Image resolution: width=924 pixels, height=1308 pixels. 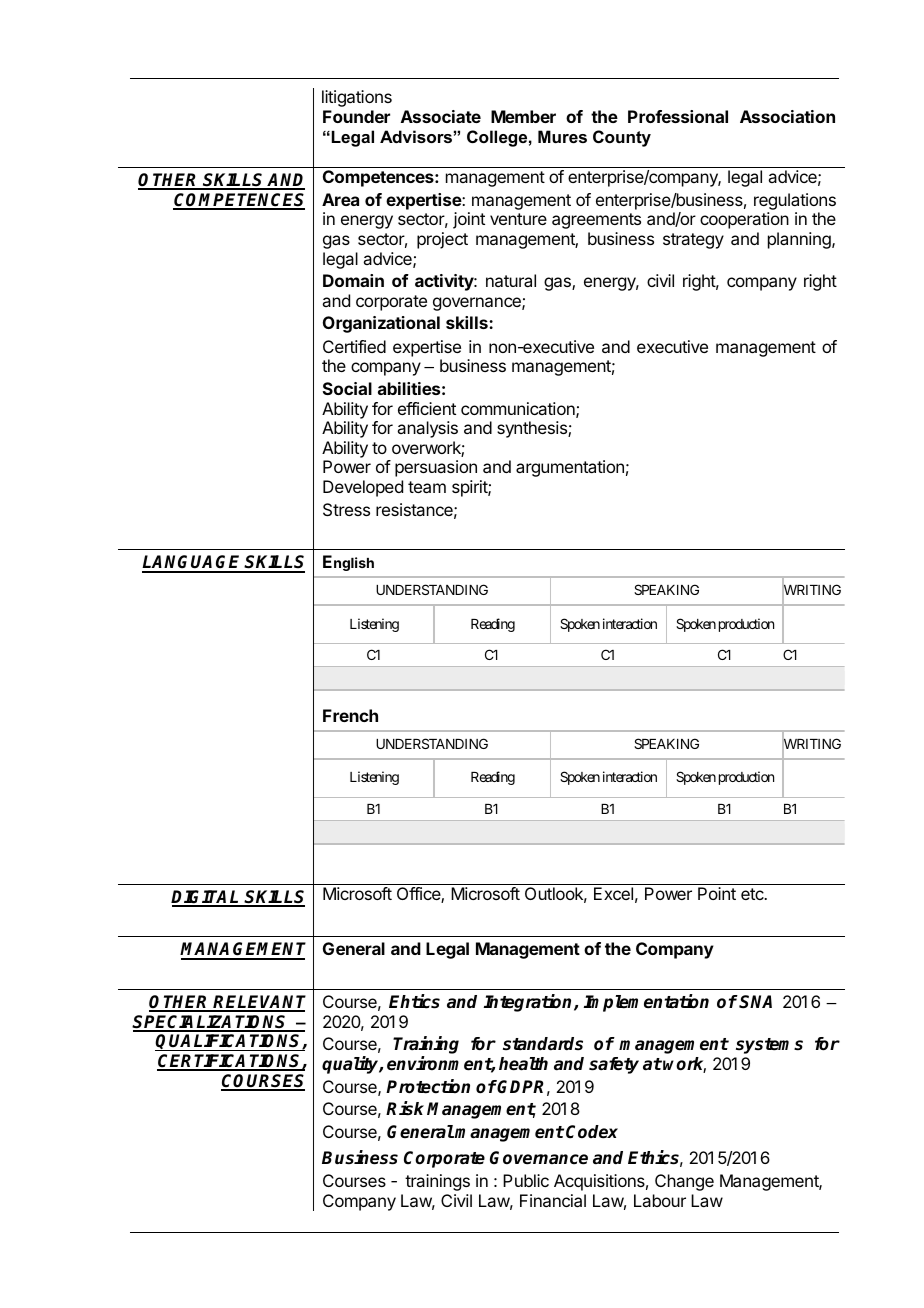 I want to click on Risk, so click(x=405, y=1108).
